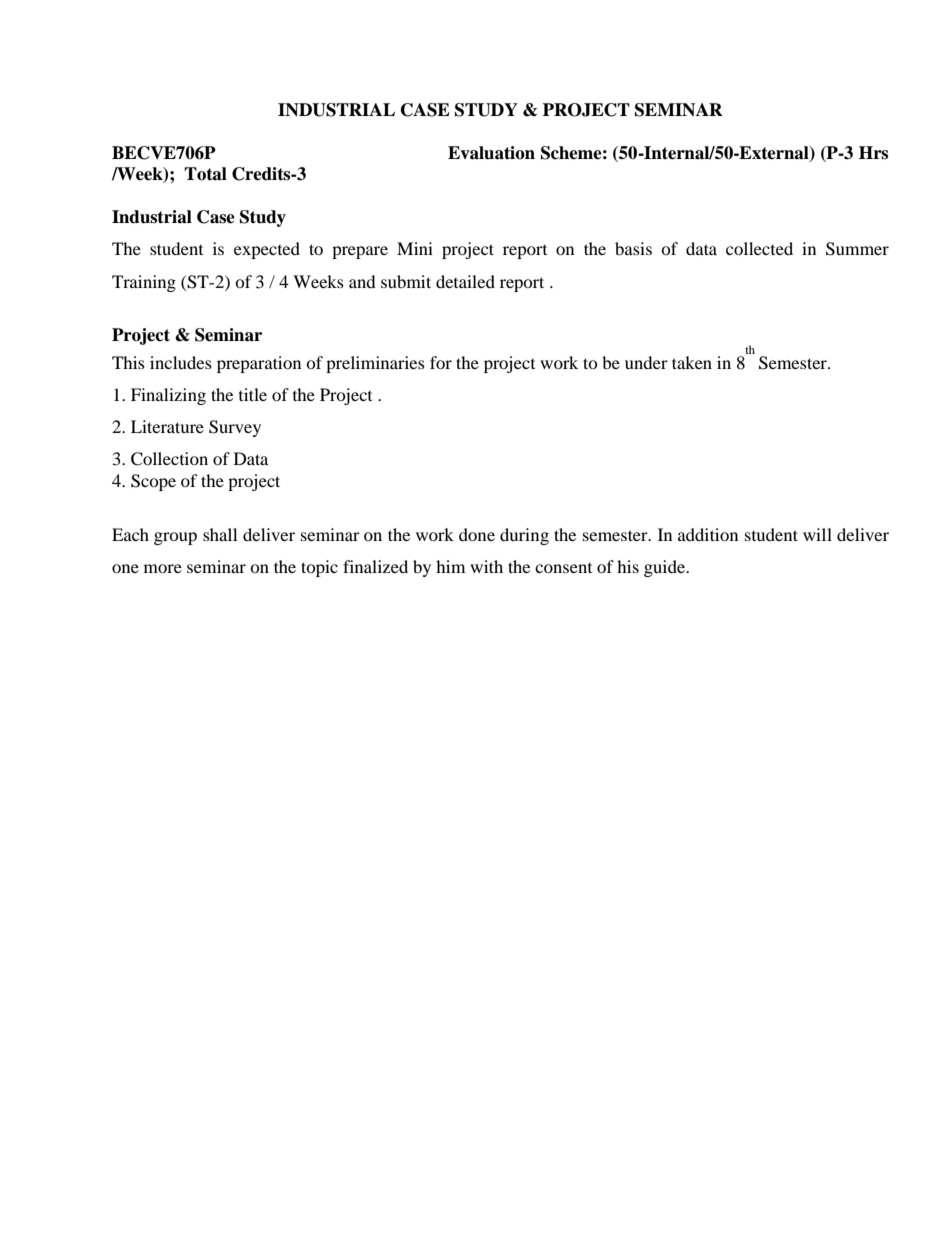 The image size is (952, 1233). I want to click on Survey, so click(235, 428).
